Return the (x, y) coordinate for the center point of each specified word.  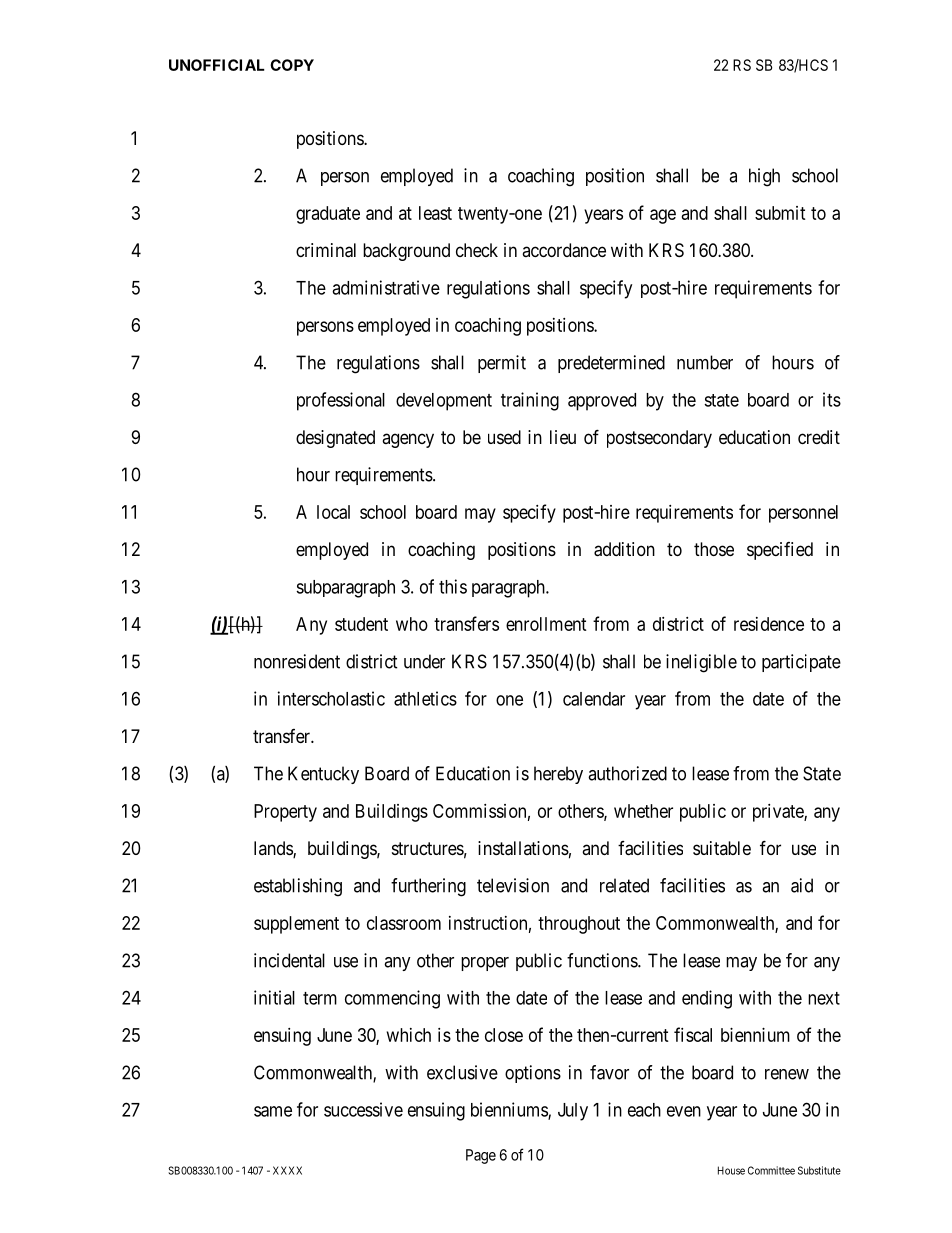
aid (802, 885)
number (705, 362)
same (273, 1111)
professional (341, 401)
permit (502, 364)
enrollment (546, 624)
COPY (292, 65)
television (513, 885)
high (764, 177)
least (435, 213)
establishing (298, 887)
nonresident (297, 661)
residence (769, 624)
